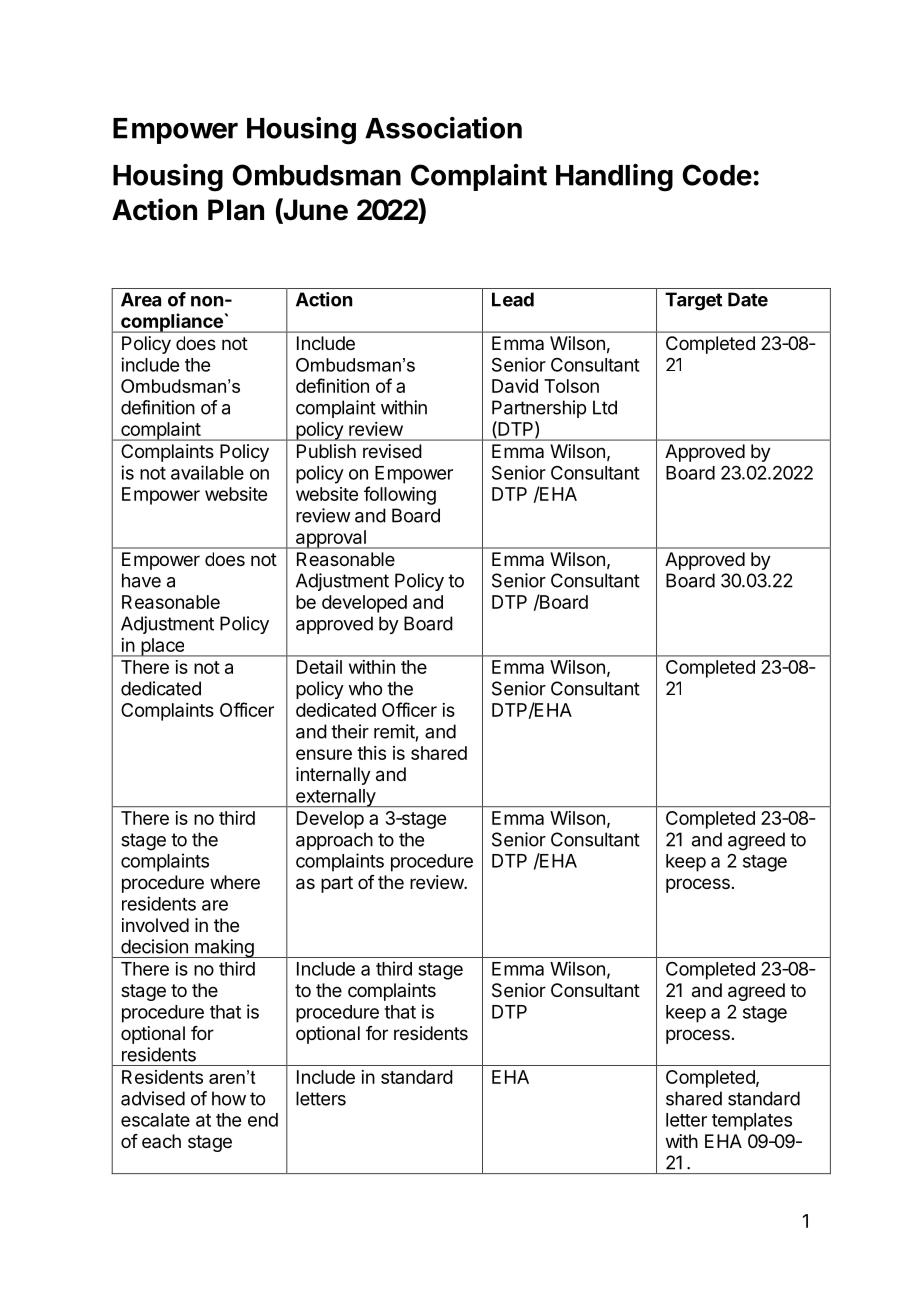 This screenshot has width=924, height=1308. What do you see at coordinates (224, 948) in the screenshot?
I see `making` at bounding box center [224, 948].
